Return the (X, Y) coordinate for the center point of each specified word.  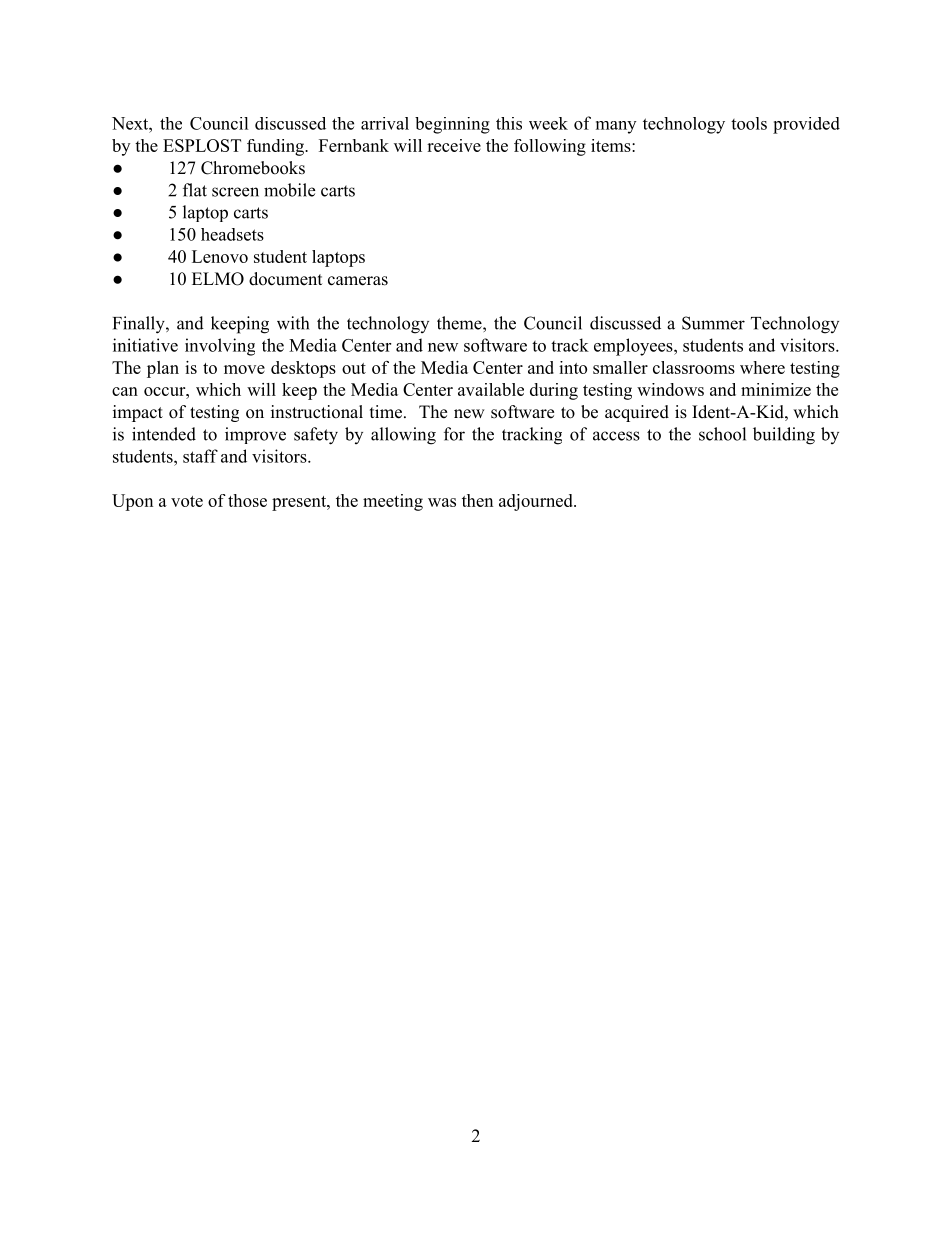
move (244, 369)
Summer (713, 323)
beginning (452, 125)
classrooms (694, 367)
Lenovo (220, 256)
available (491, 389)
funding (276, 147)
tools (749, 123)
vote (187, 501)
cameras (358, 281)
